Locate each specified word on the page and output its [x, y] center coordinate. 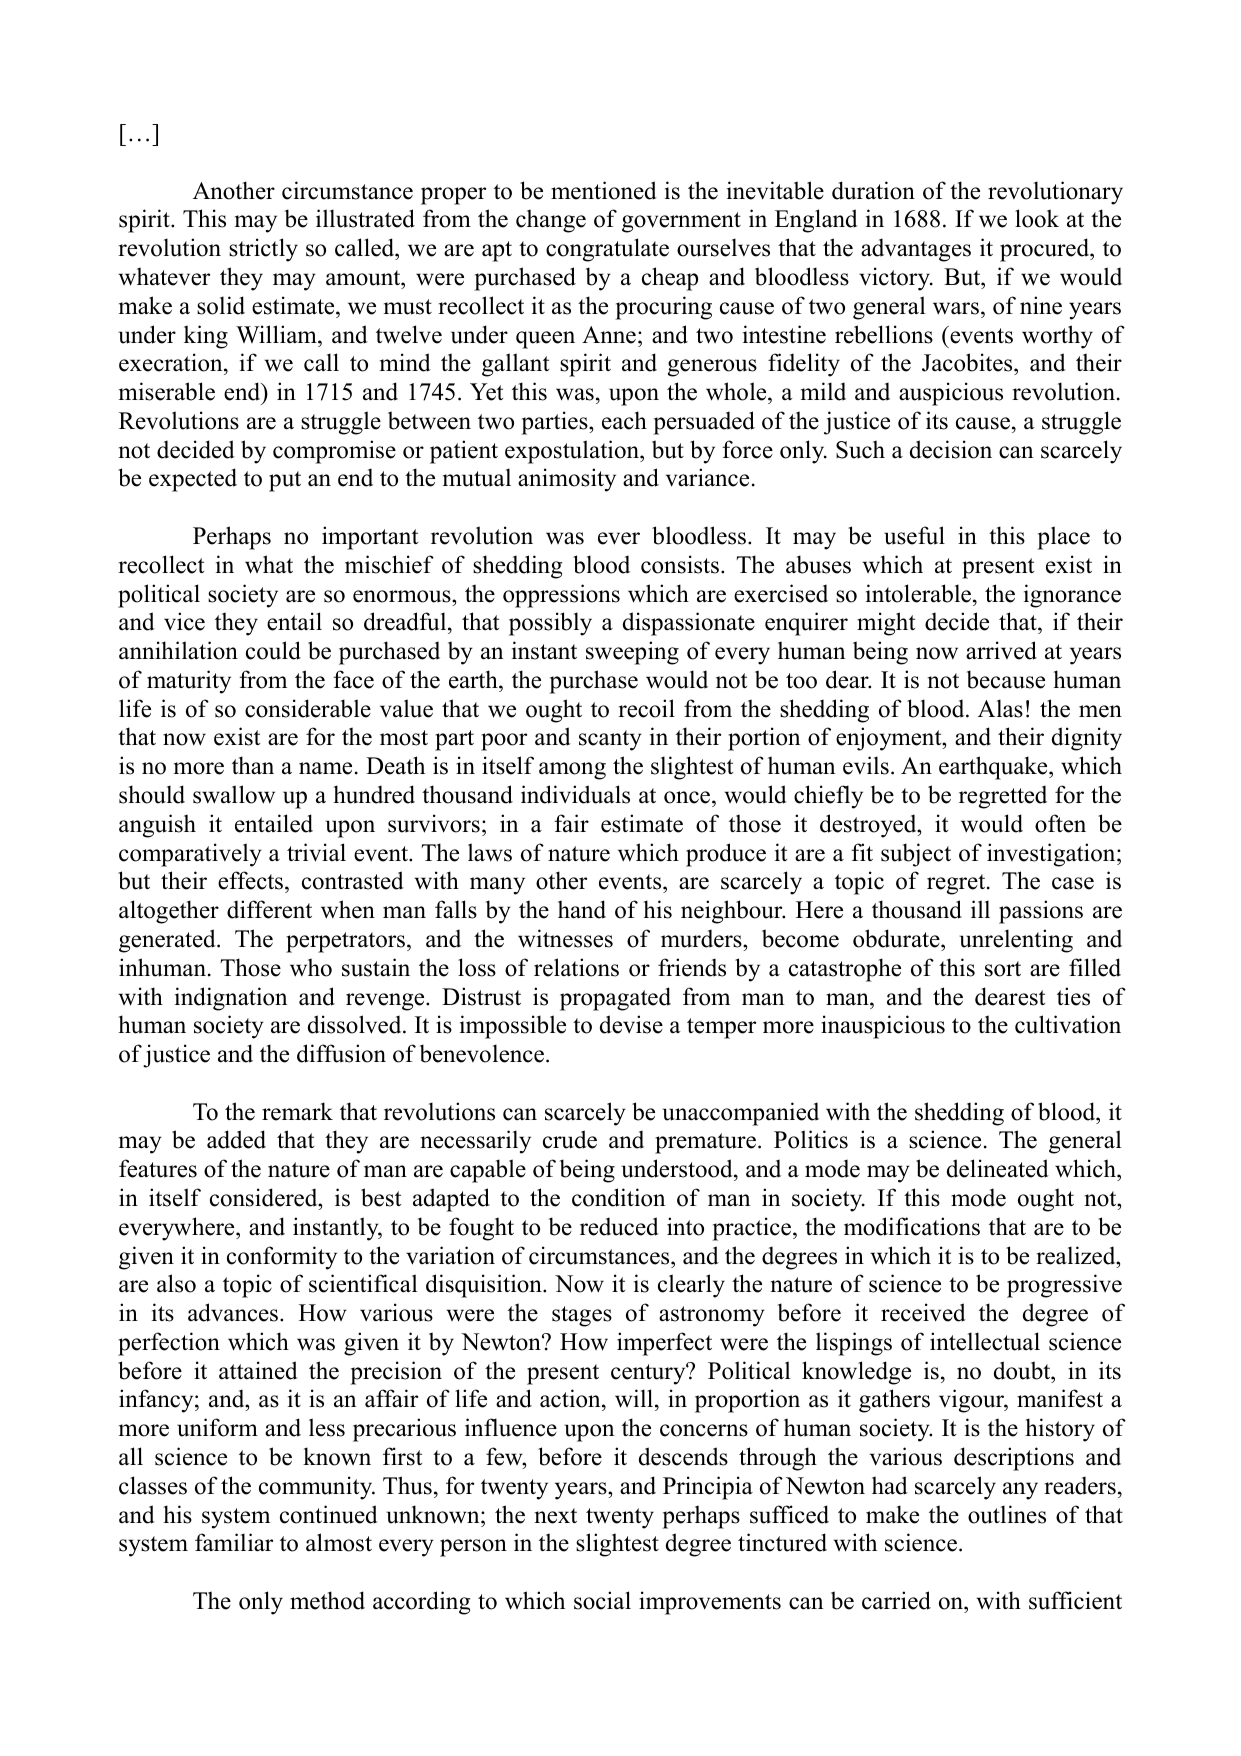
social [602, 1600]
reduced [619, 1226]
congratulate [607, 250]
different [269, 909]
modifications [912, 1226]
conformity [282, 1258]
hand [582, 909]
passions [1041, 912]
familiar [234, 1542]
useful [914, 535]
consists [680, 564]
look [1037, 218]
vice [184, 621]
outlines [1007, 1514]
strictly [263, 250]
